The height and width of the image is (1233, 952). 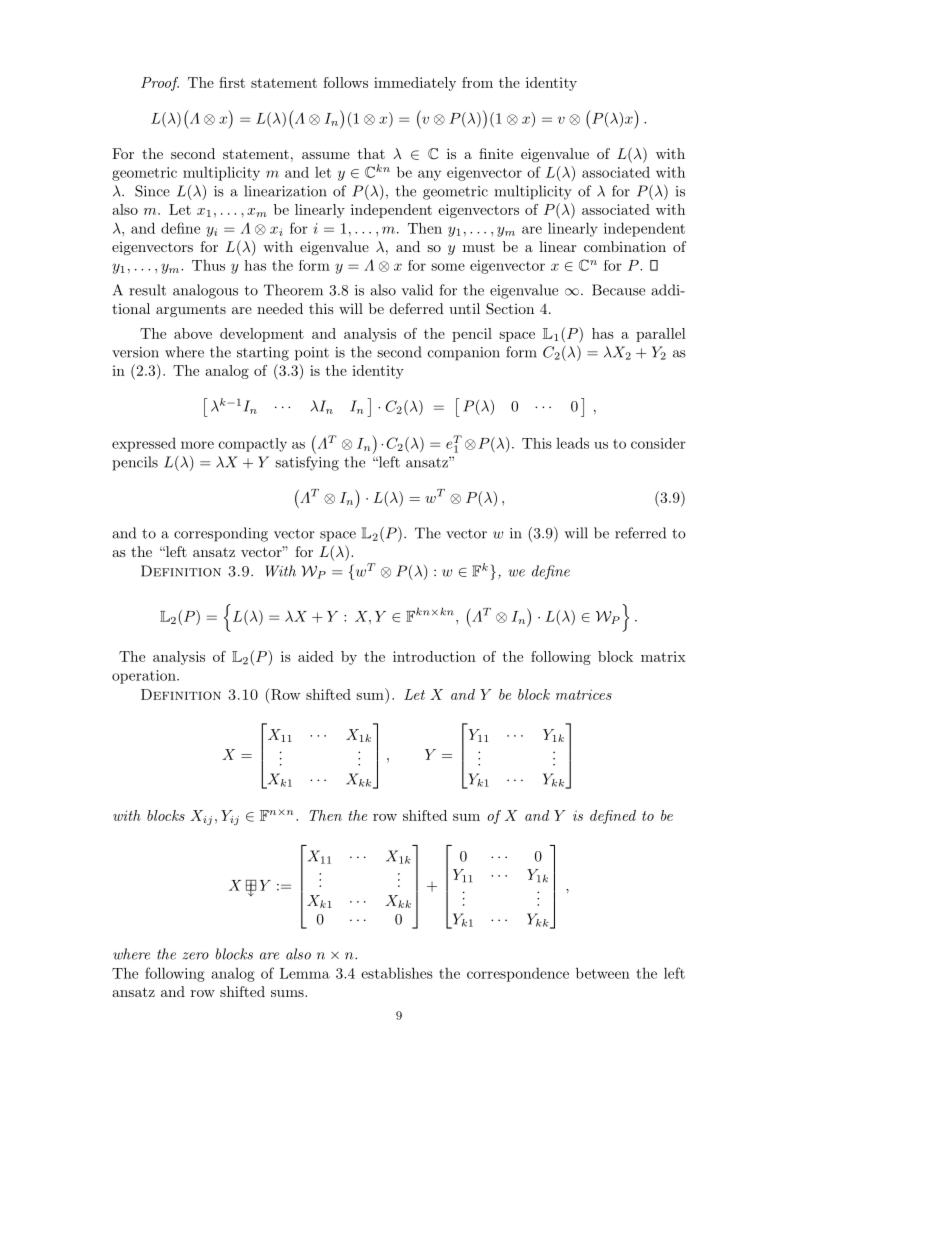 What do you see at coordinates (232, 82) in the image?
I see `first` at bounding box center [232, 82].
